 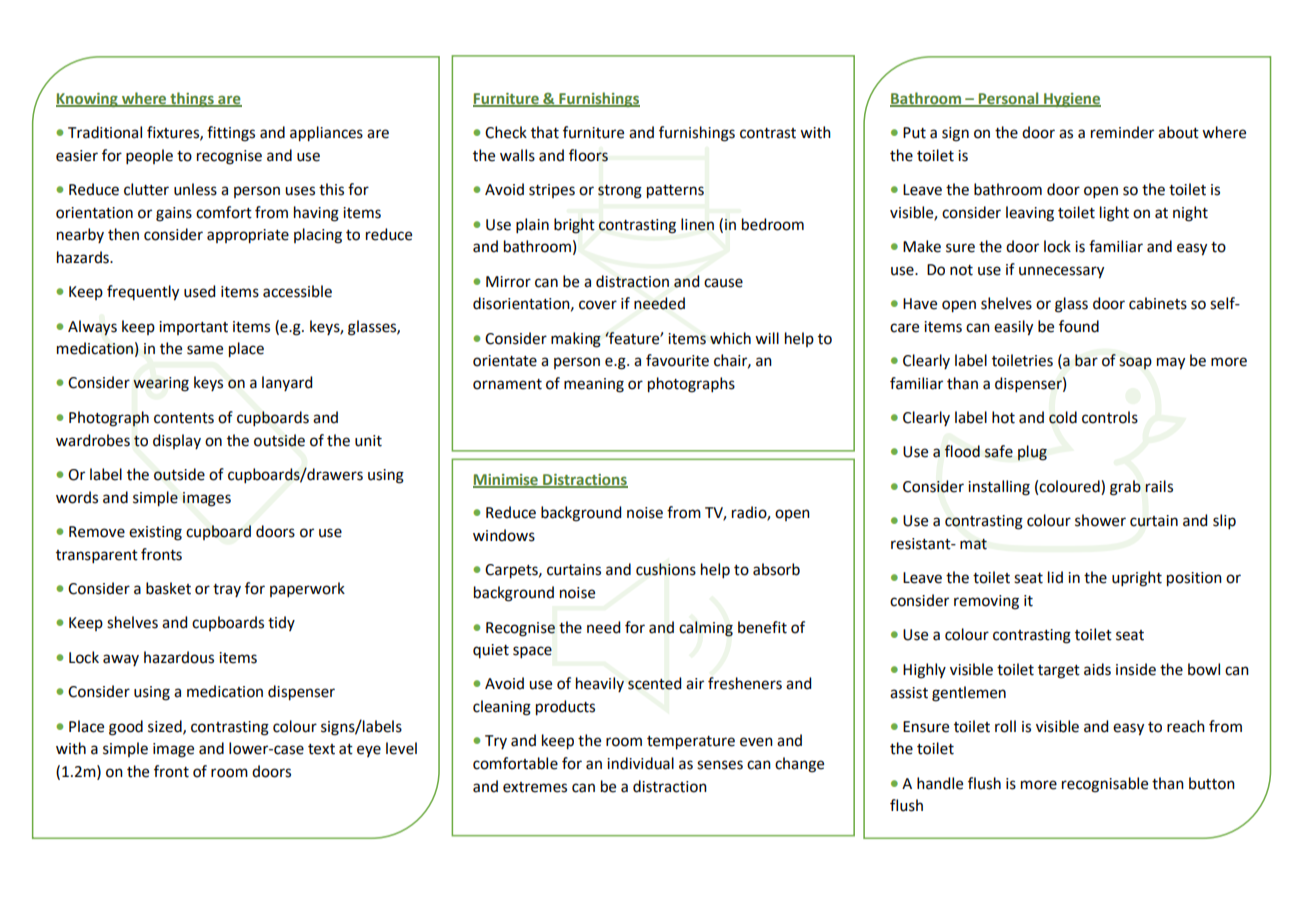 I want to click on text, so click(x=321, y=749).
